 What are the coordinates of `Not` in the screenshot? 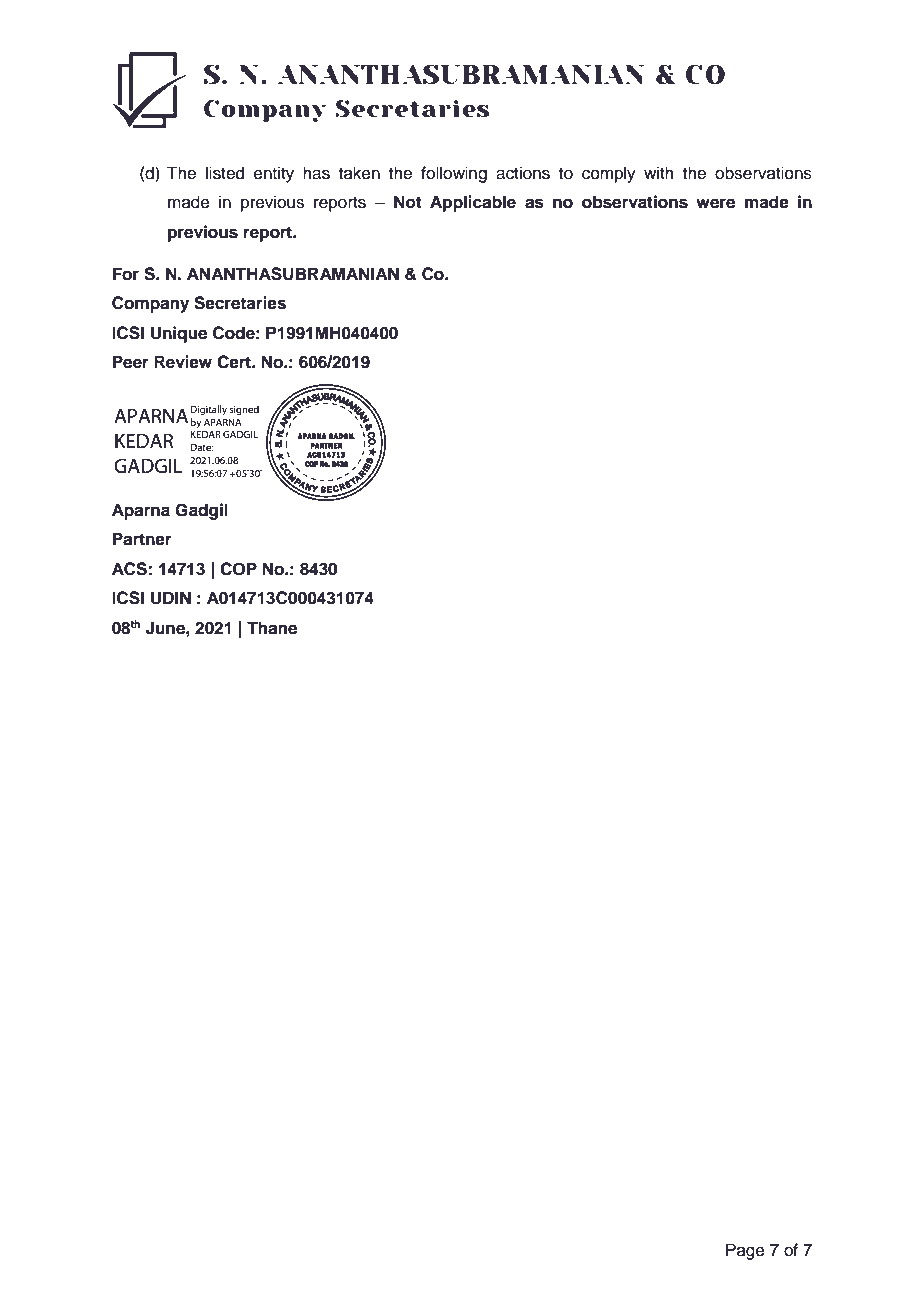 It's located at (408, 202).
